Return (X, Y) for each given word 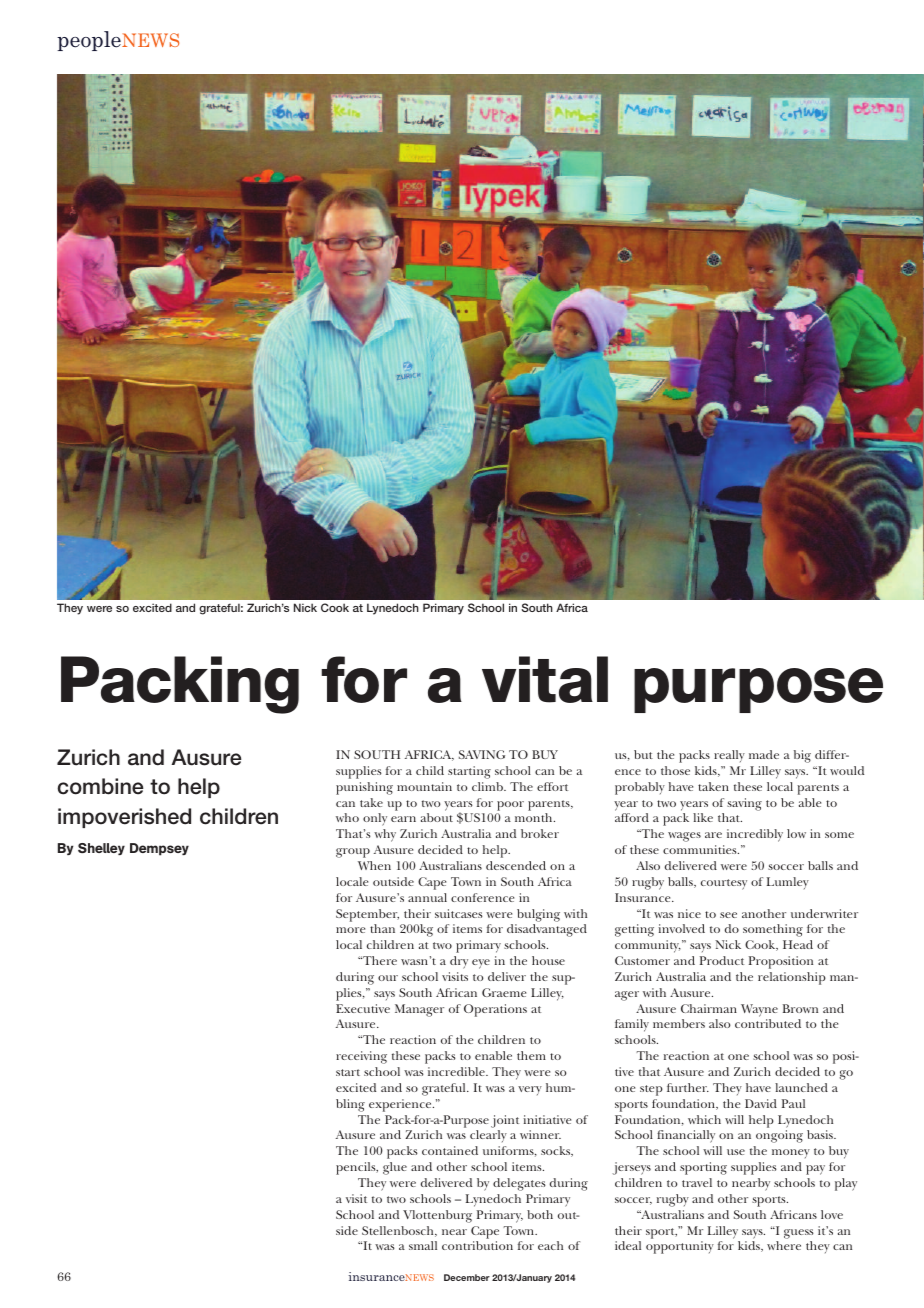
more (350, 930)
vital (545, 679)
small (423, 1245)
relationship (792, 978)
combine (100, 786)
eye (481, 964)
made (764, 754)
